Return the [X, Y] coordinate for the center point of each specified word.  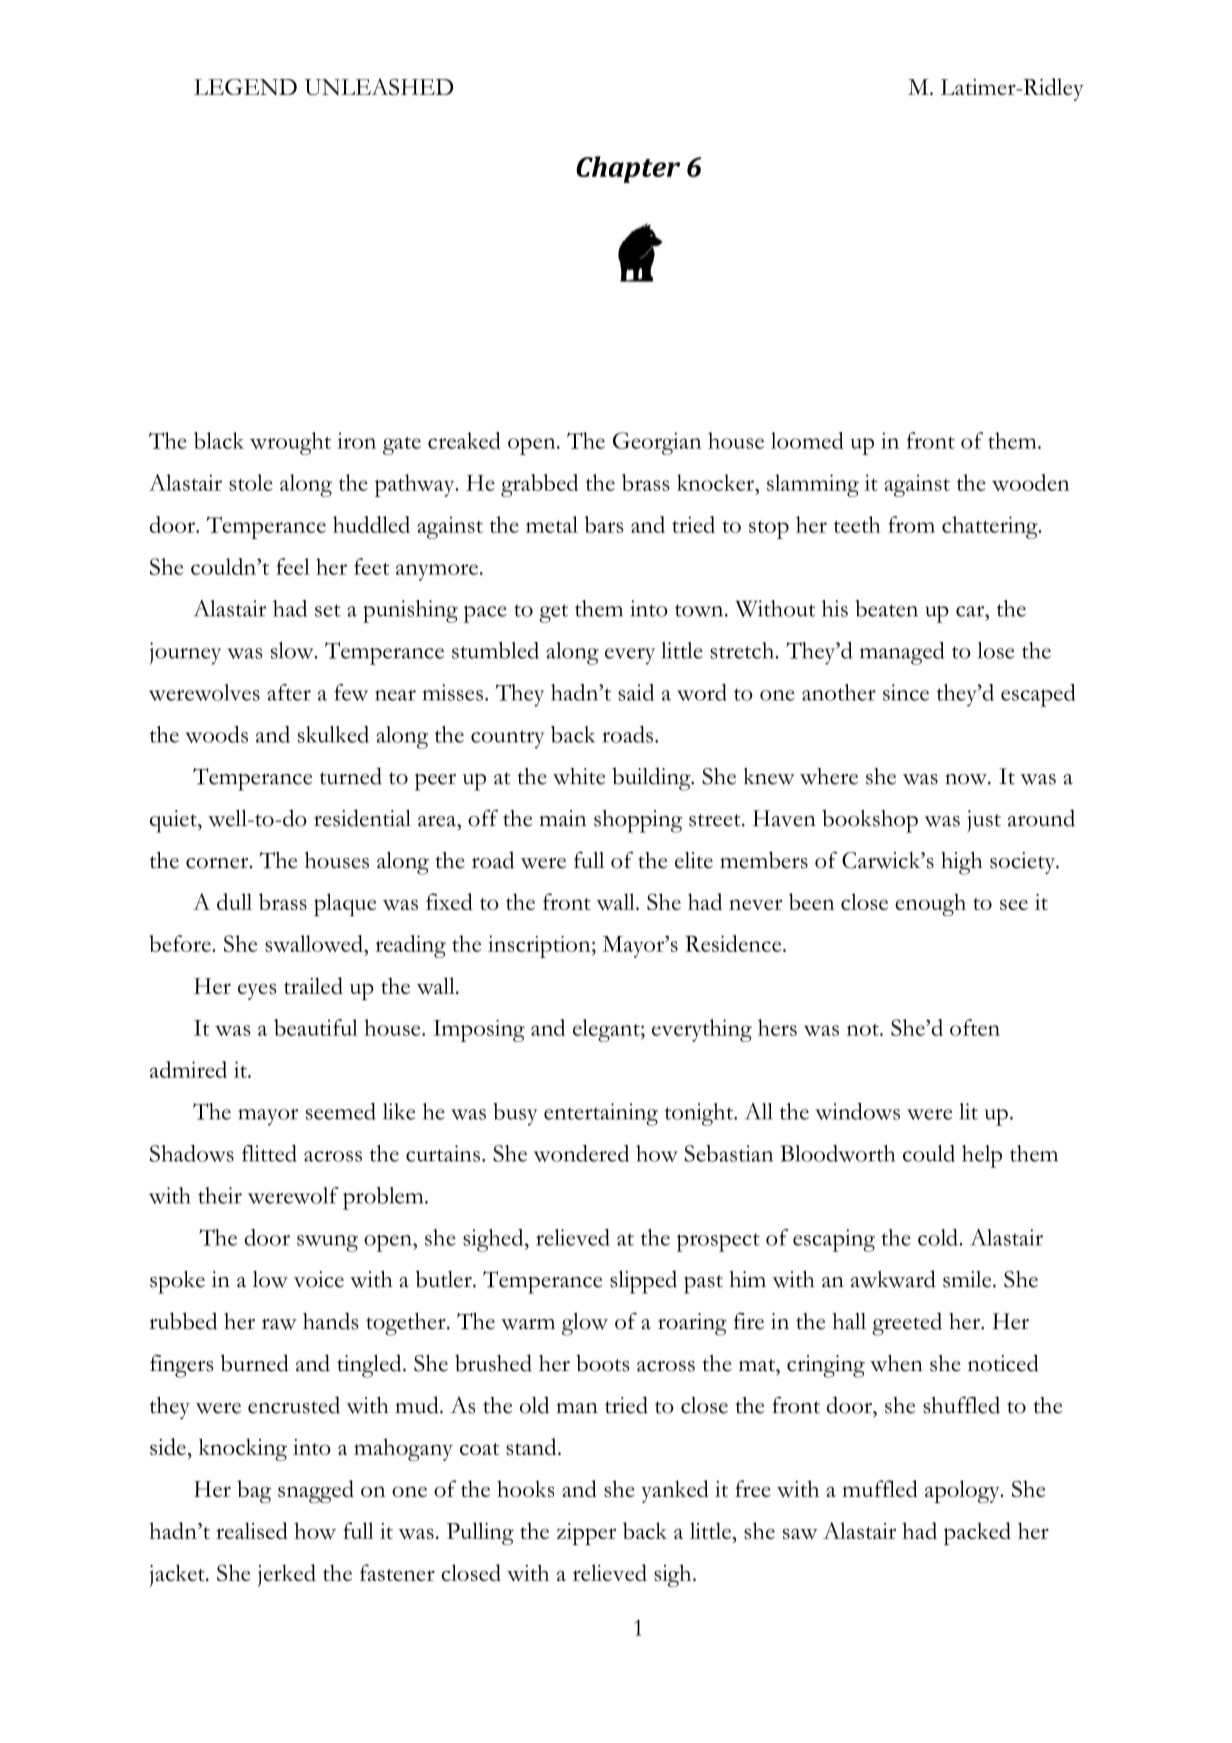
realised [252, 1530]
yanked [675, 1491]
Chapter [628, 169]
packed [977, 1533]
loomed [807, 440]
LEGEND [245, 87]
